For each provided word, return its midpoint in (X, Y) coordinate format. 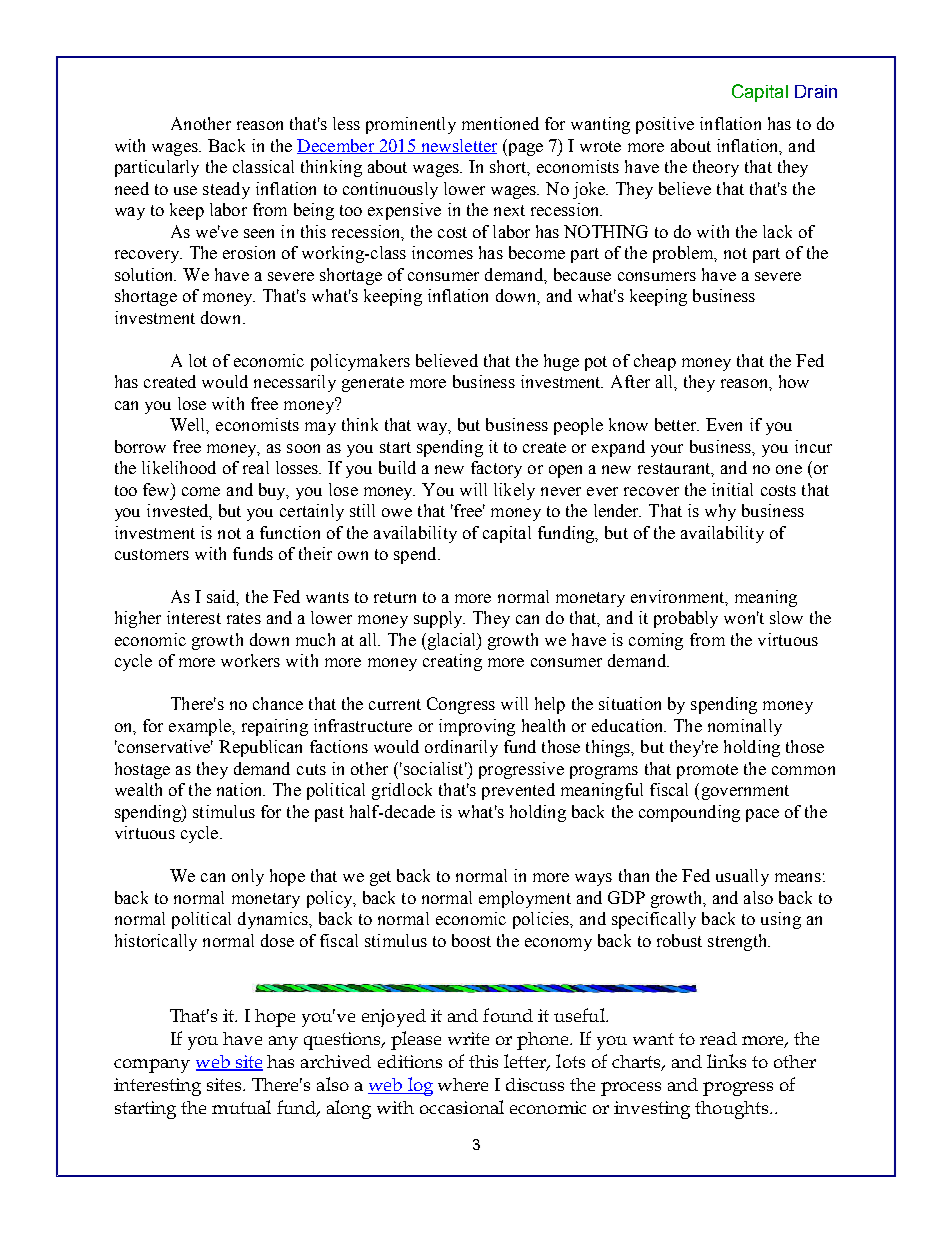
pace (762, 815)
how (794, 381)
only (248, 877)
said (223, 598)
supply (439, 619)
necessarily (295, 383)
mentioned (500, 123)
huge (561, 362)
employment (525, 899)
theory (716, 168)
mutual (241, 1107)
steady (226, 190)
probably (686, 619)
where (463, 1084)
